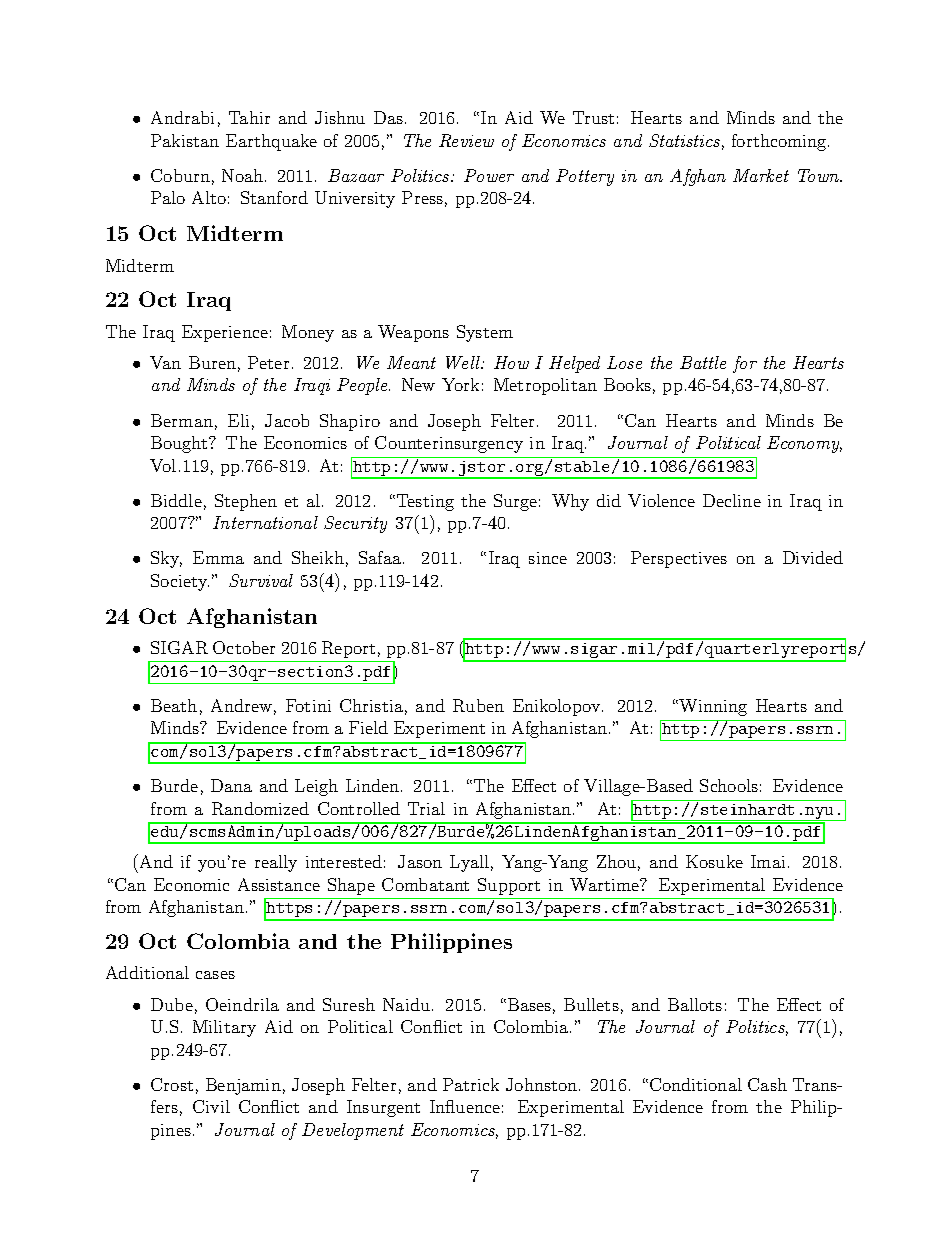  What do you see at coordinates (465, 1106) in the image?
I see `Influence` at bounding box center [465, 1106].
